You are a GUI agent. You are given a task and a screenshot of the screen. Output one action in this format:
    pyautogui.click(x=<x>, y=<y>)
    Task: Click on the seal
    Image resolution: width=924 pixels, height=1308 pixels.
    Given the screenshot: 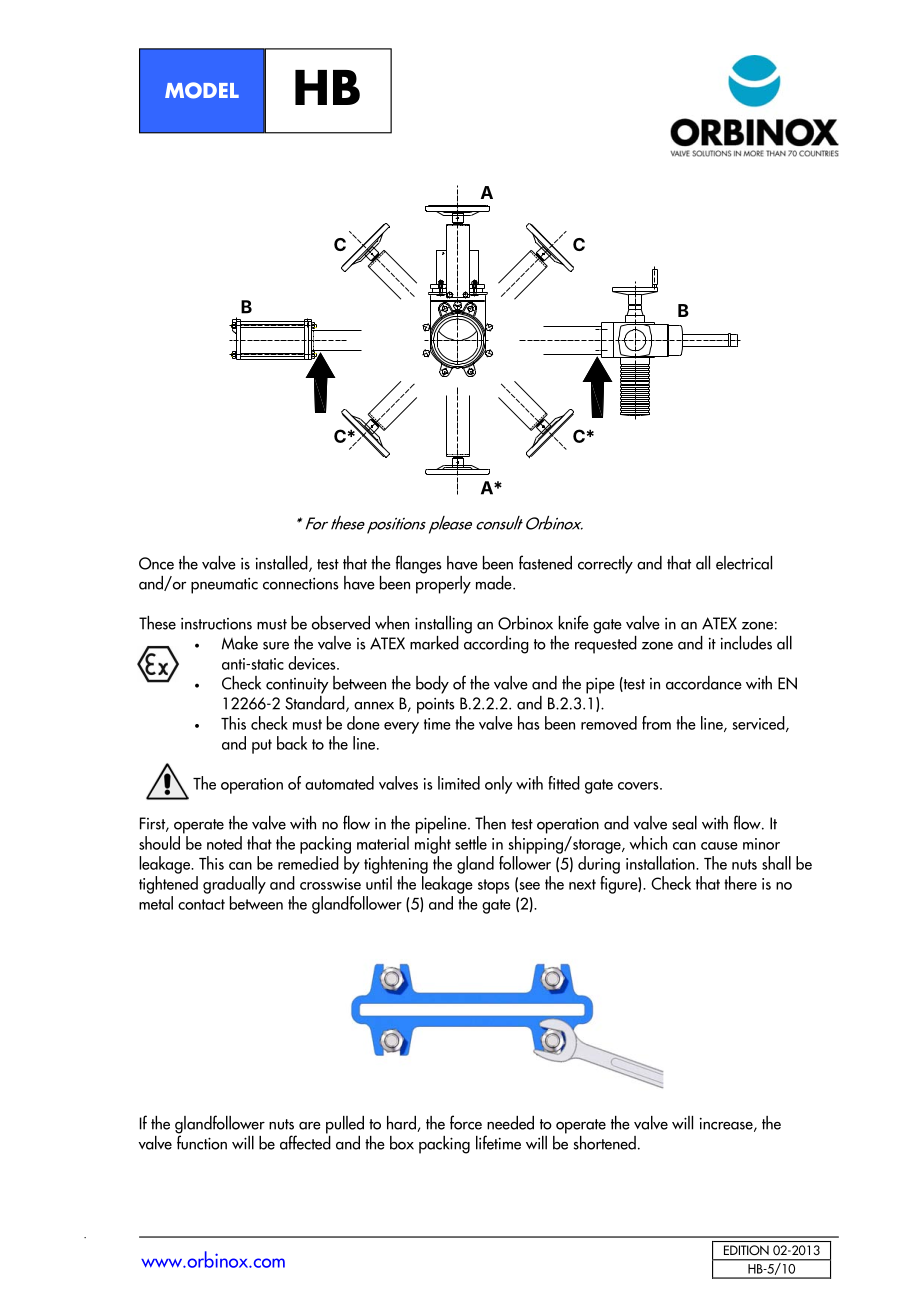 What is the action you would take?
    pyautogui.click(x=684, y=823)
